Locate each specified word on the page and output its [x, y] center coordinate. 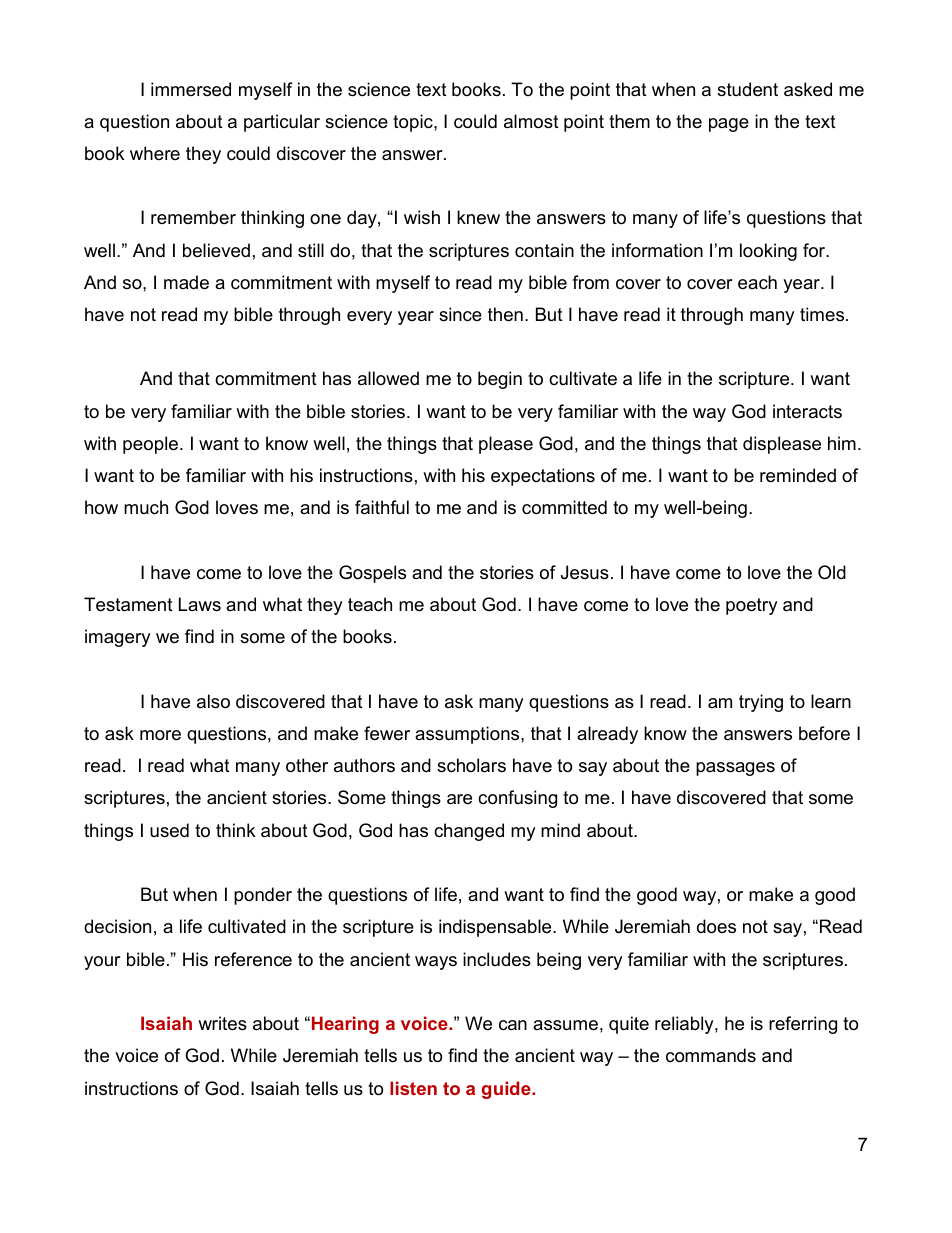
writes [222, 1023]
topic [414, 123]
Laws [200, 604]
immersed [191, 89]
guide [507, 1090]
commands [711, 1055]
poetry [752, 606]
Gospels [372, 574]
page [729, 125]
